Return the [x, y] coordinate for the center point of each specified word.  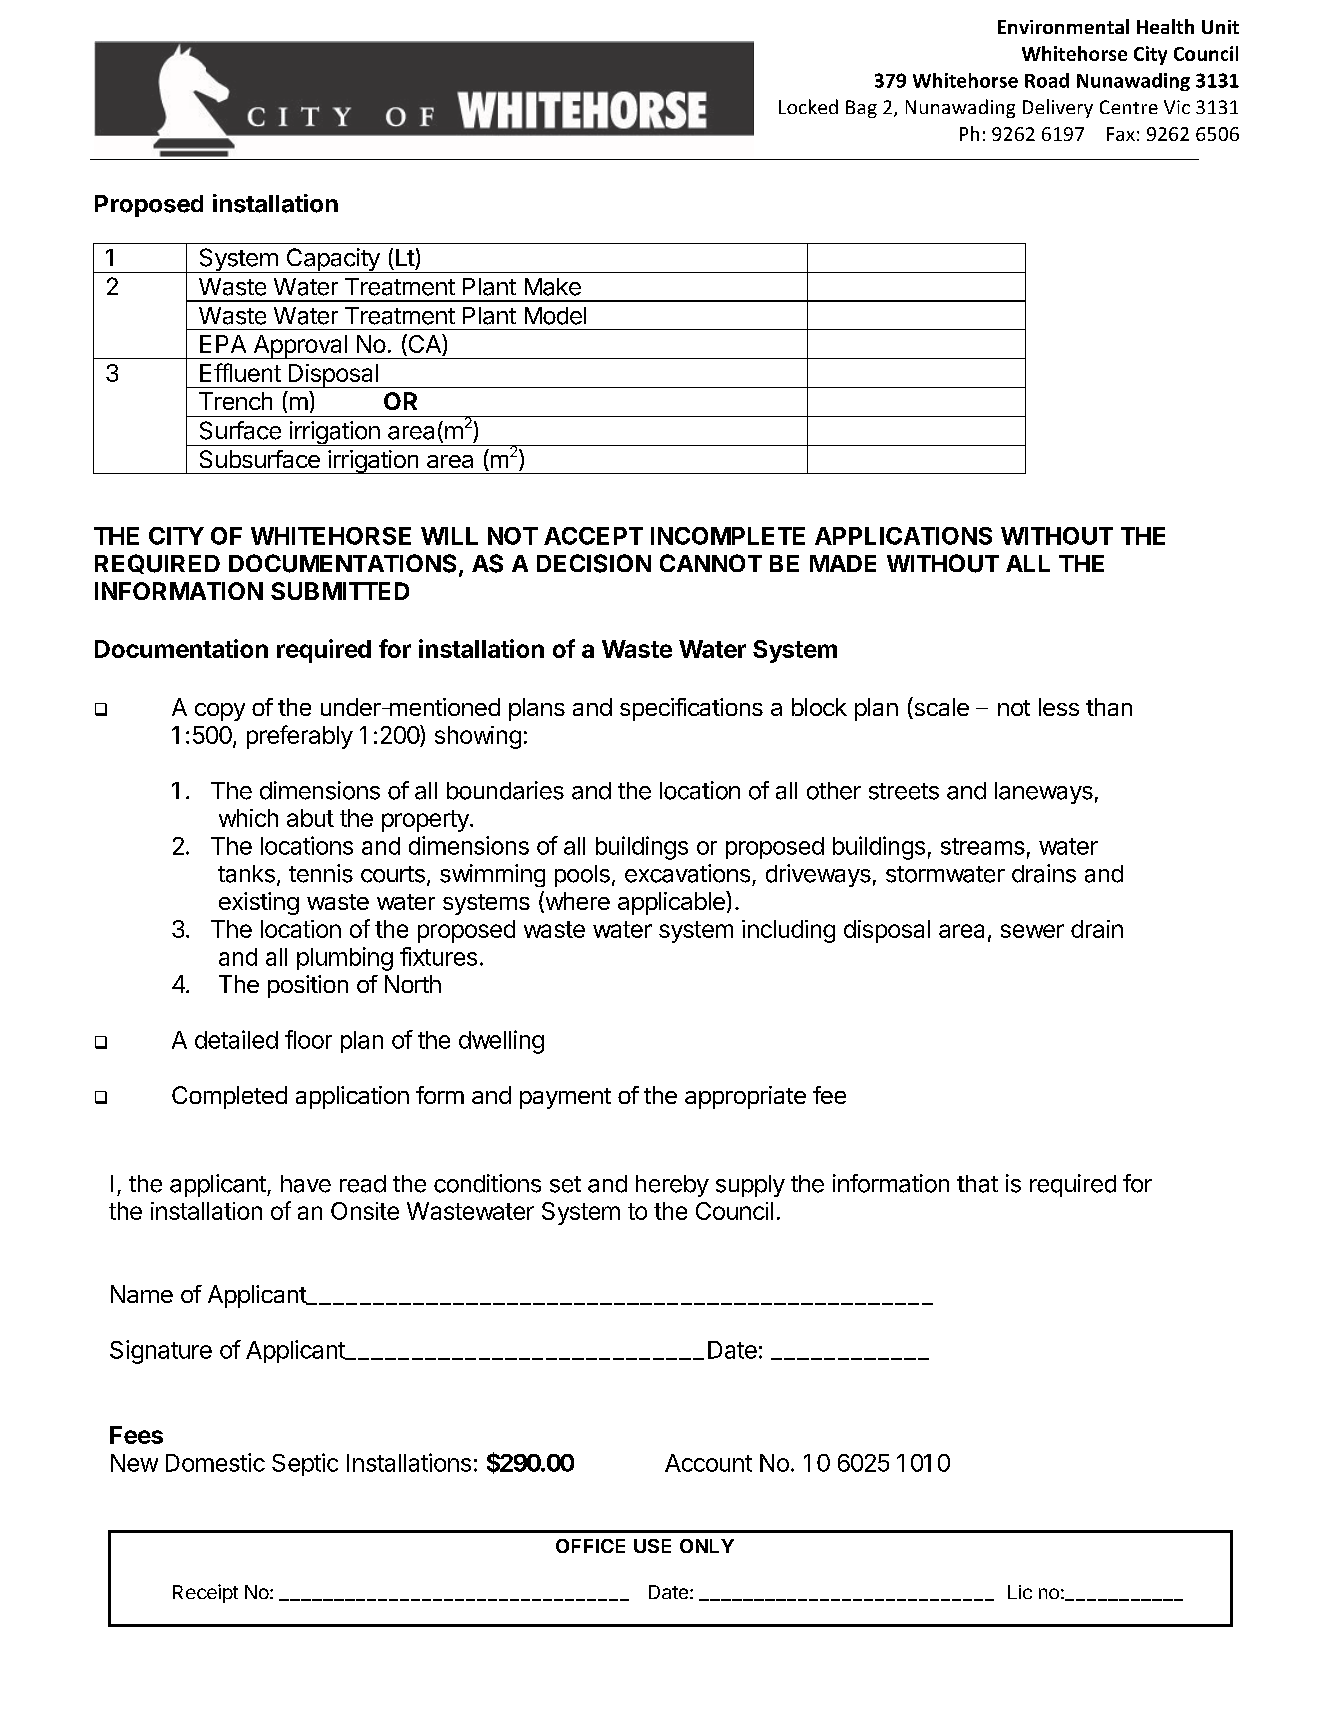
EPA [223, 344]
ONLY [707, 1546]
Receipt [205, 1593]
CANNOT [711, 563]
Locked [808, 106]
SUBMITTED [340, 591]
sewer [1032, 931]
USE [652, 1546]
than [1109, 707]
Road [1047, 80]
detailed [236, 1039]
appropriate [745, 1097]
